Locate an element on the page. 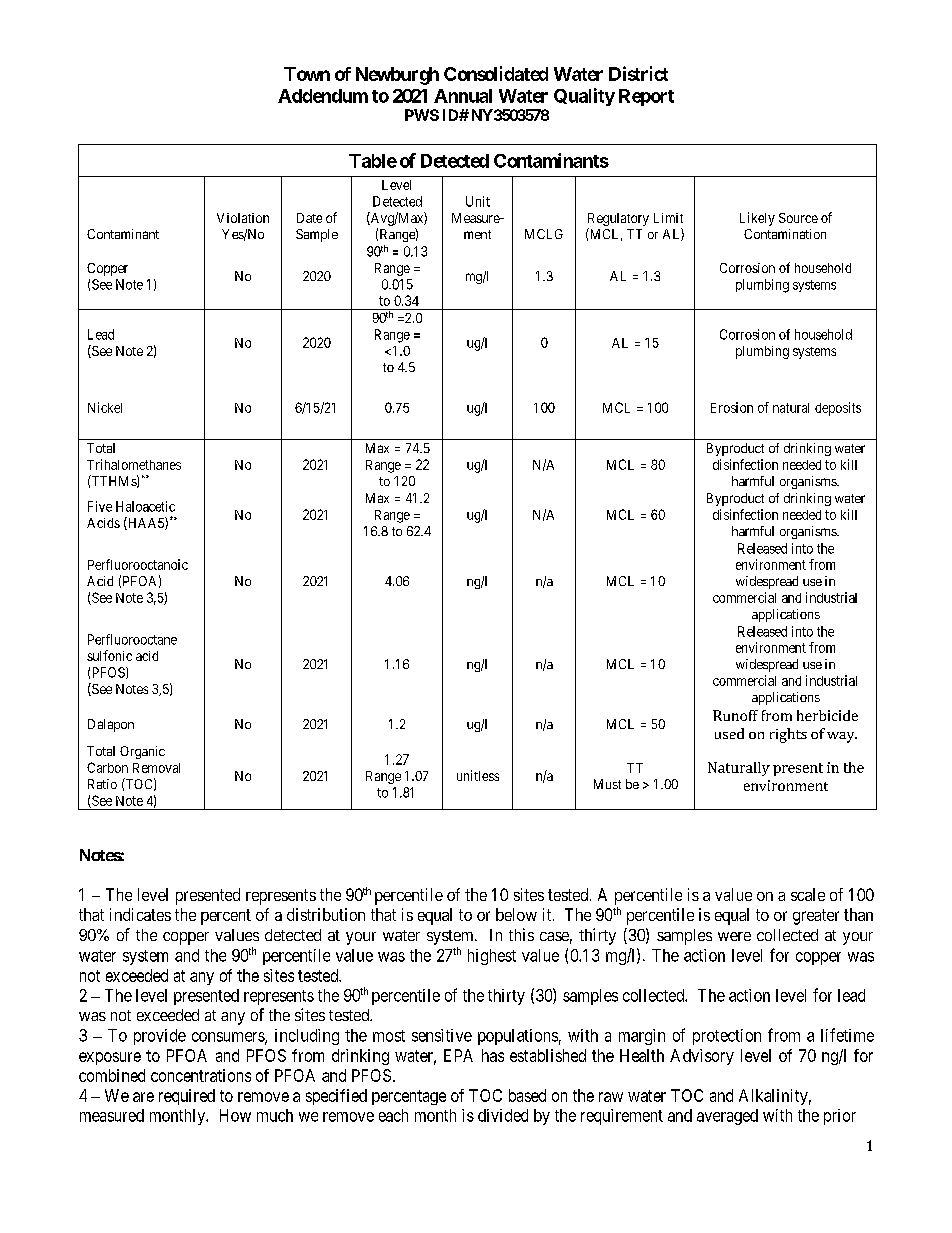 The height and width of the image is (1233, 952). averaged is located at coordinates (727, 1117).
